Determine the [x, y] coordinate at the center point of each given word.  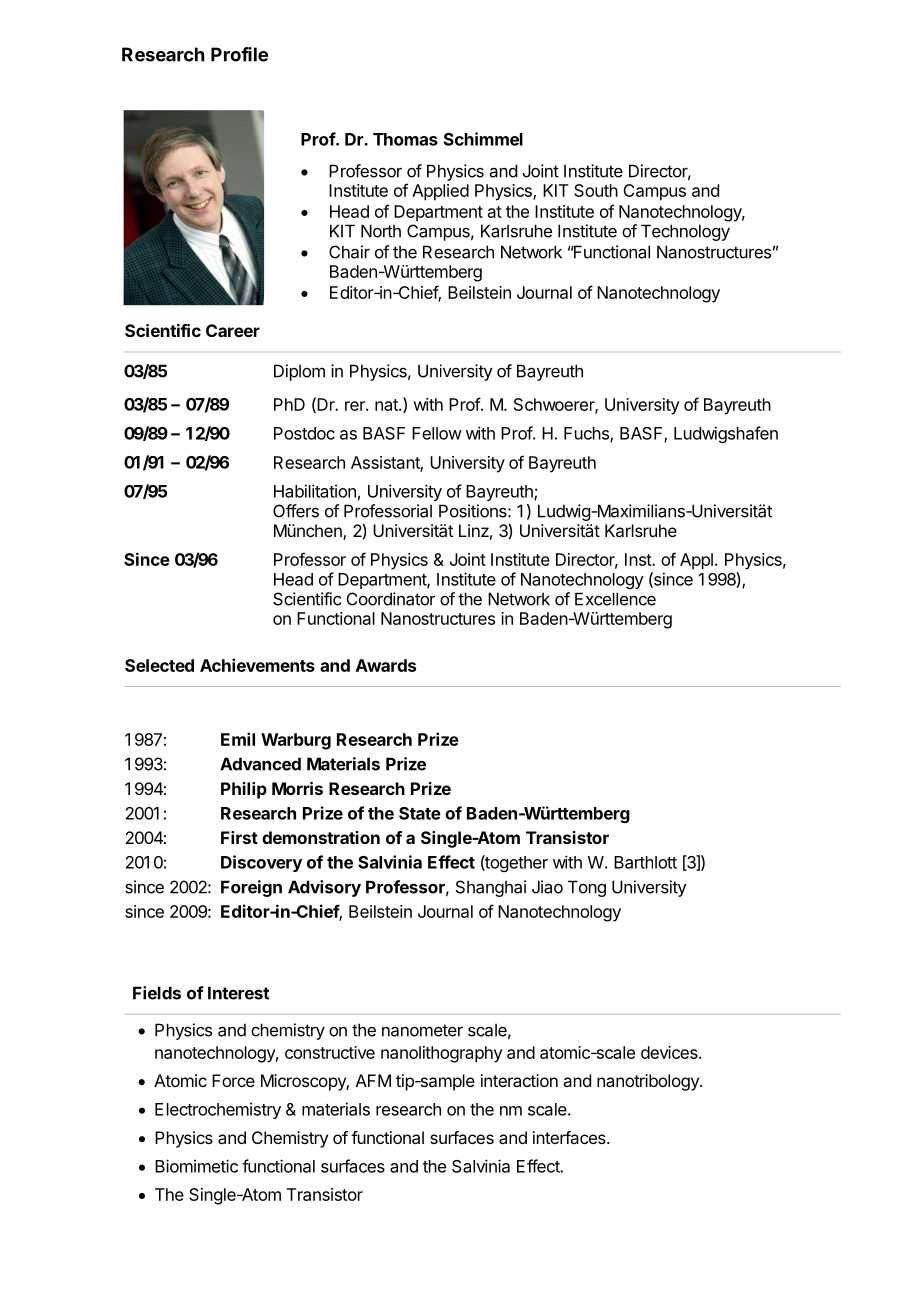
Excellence [615, 599]
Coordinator [391, 599]
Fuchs [587, 434]
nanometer [422, 1030]
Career [233, 330]
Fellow [437, 433]
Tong [587, 888]
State [420, 813]
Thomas [405, 139]
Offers [296, 511]
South [596, 190]
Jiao [547, 887]
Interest [238, 993]
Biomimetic [196, 1166]
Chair [349, 252]
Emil [238, 739]
